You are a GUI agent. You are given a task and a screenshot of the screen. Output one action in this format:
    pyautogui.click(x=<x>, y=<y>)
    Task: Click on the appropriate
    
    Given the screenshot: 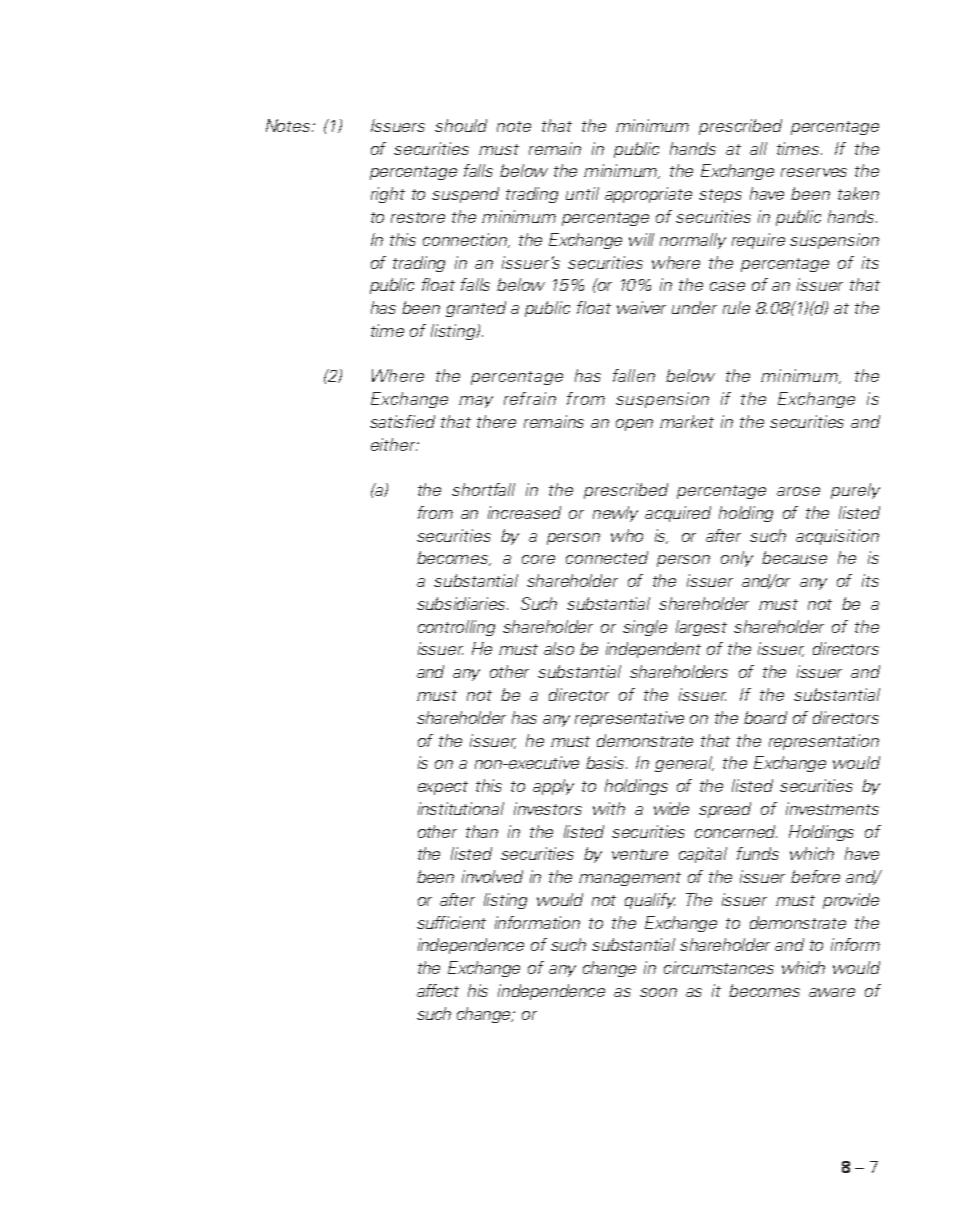 What is the action you would take?
    pyautogui.click(x=648, y=195)
